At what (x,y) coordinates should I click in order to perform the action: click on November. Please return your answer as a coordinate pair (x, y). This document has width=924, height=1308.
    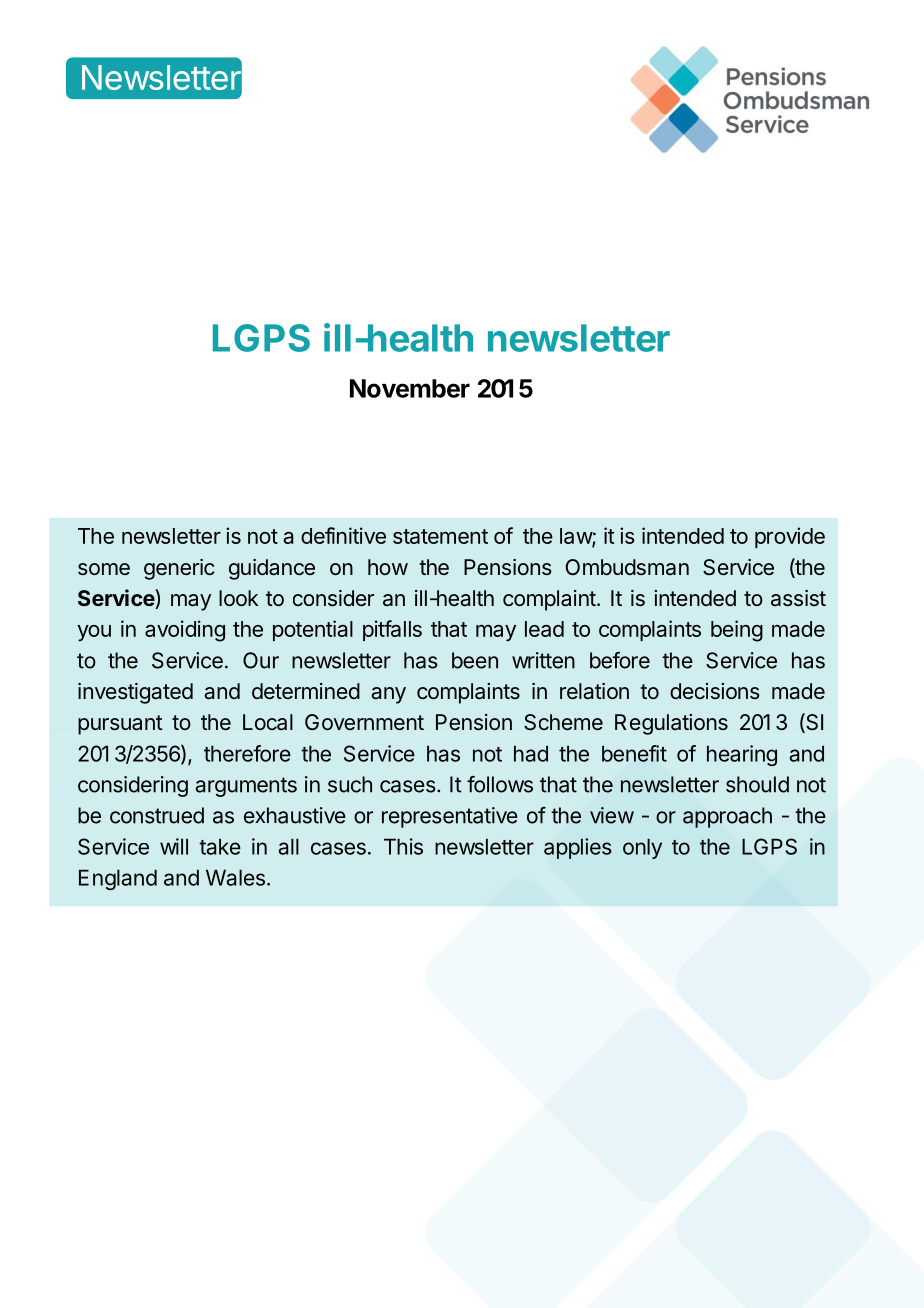
    Looking at the image, I should click on (410, 388).
